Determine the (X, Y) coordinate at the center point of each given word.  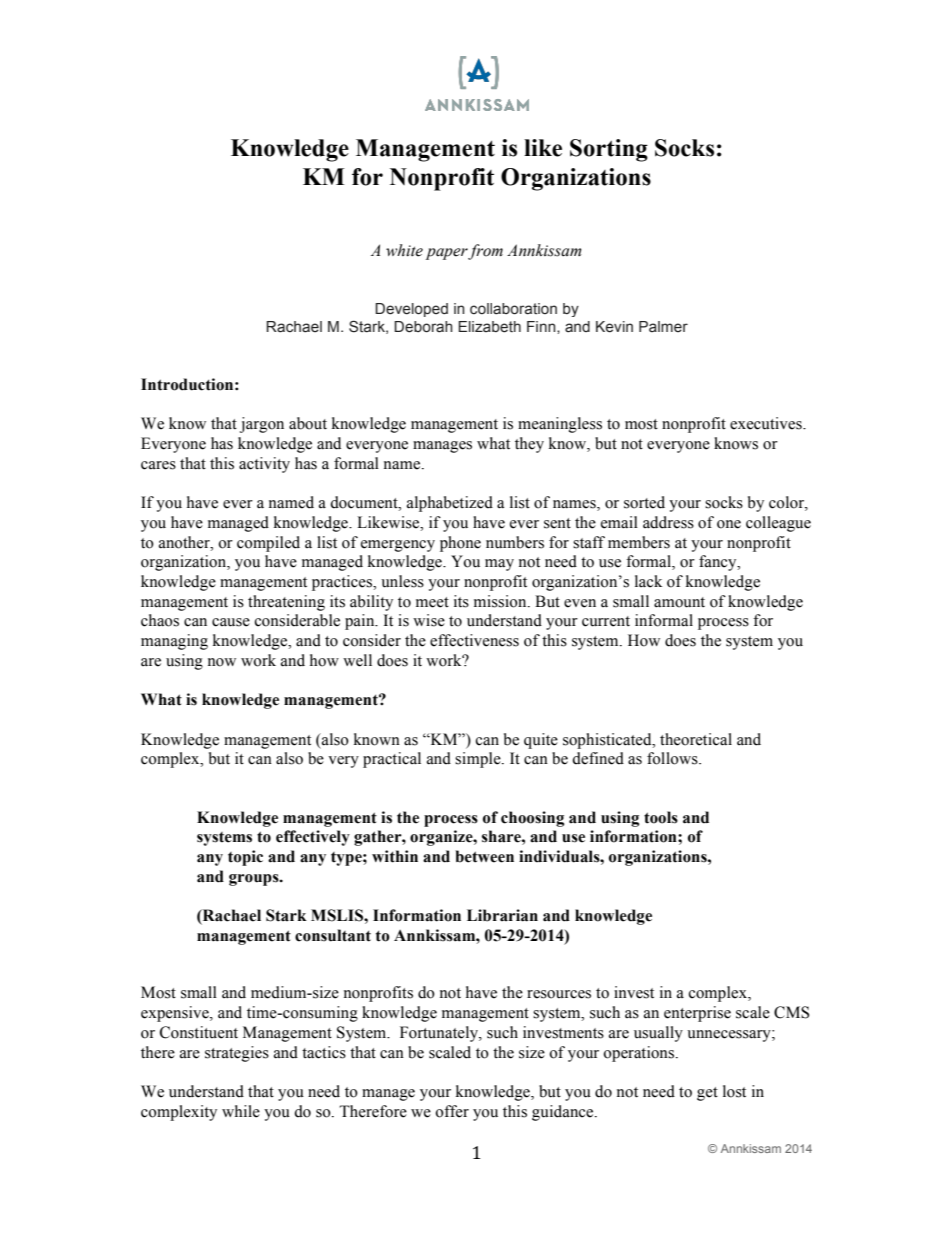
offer (452, 1111)
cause (231, 622)
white (404, 250)
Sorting (609, 150)
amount (679, 602)
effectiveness (474, 640)
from (485, 252)
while (241, 1111)
